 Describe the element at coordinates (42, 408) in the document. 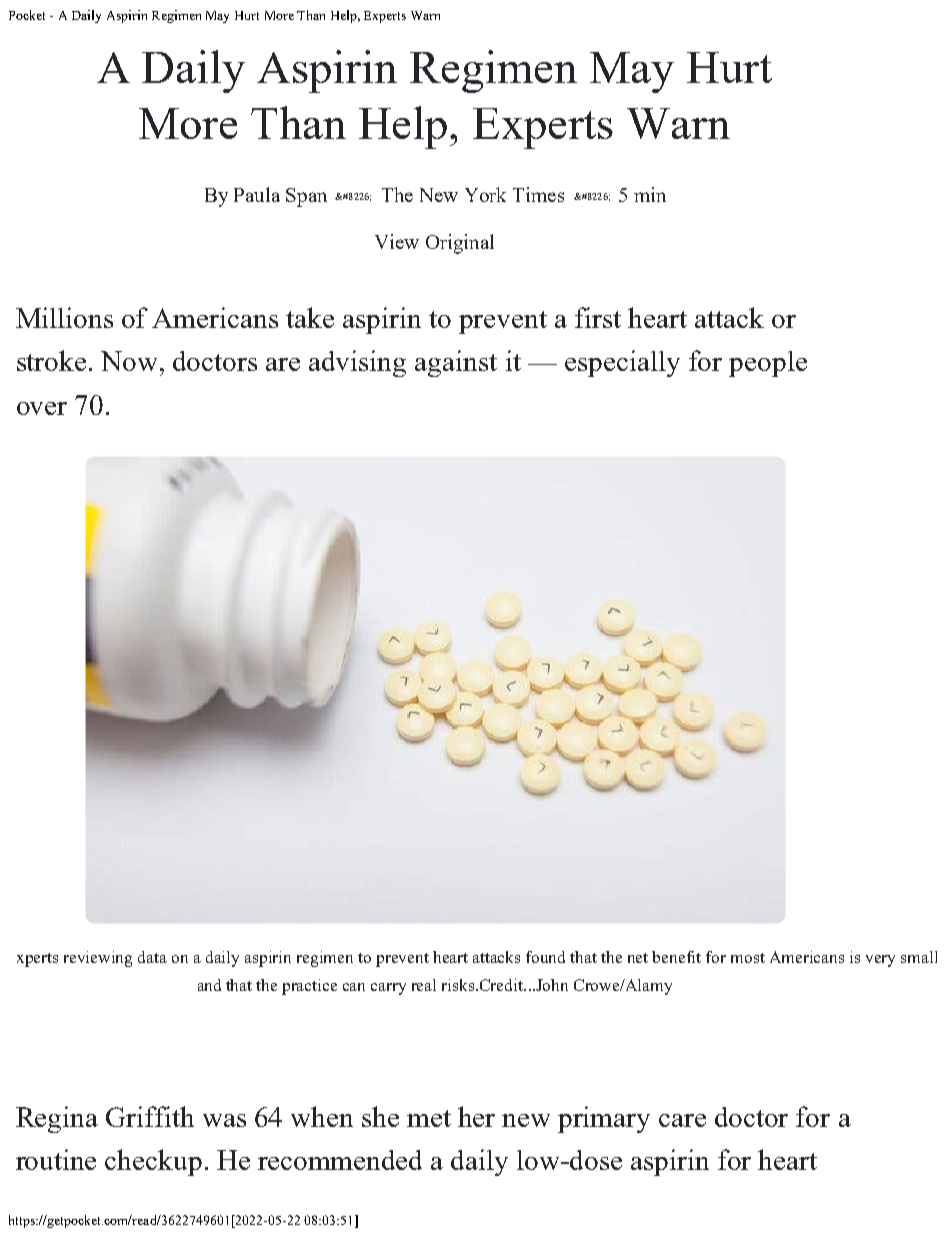

I see `over` at that location.
